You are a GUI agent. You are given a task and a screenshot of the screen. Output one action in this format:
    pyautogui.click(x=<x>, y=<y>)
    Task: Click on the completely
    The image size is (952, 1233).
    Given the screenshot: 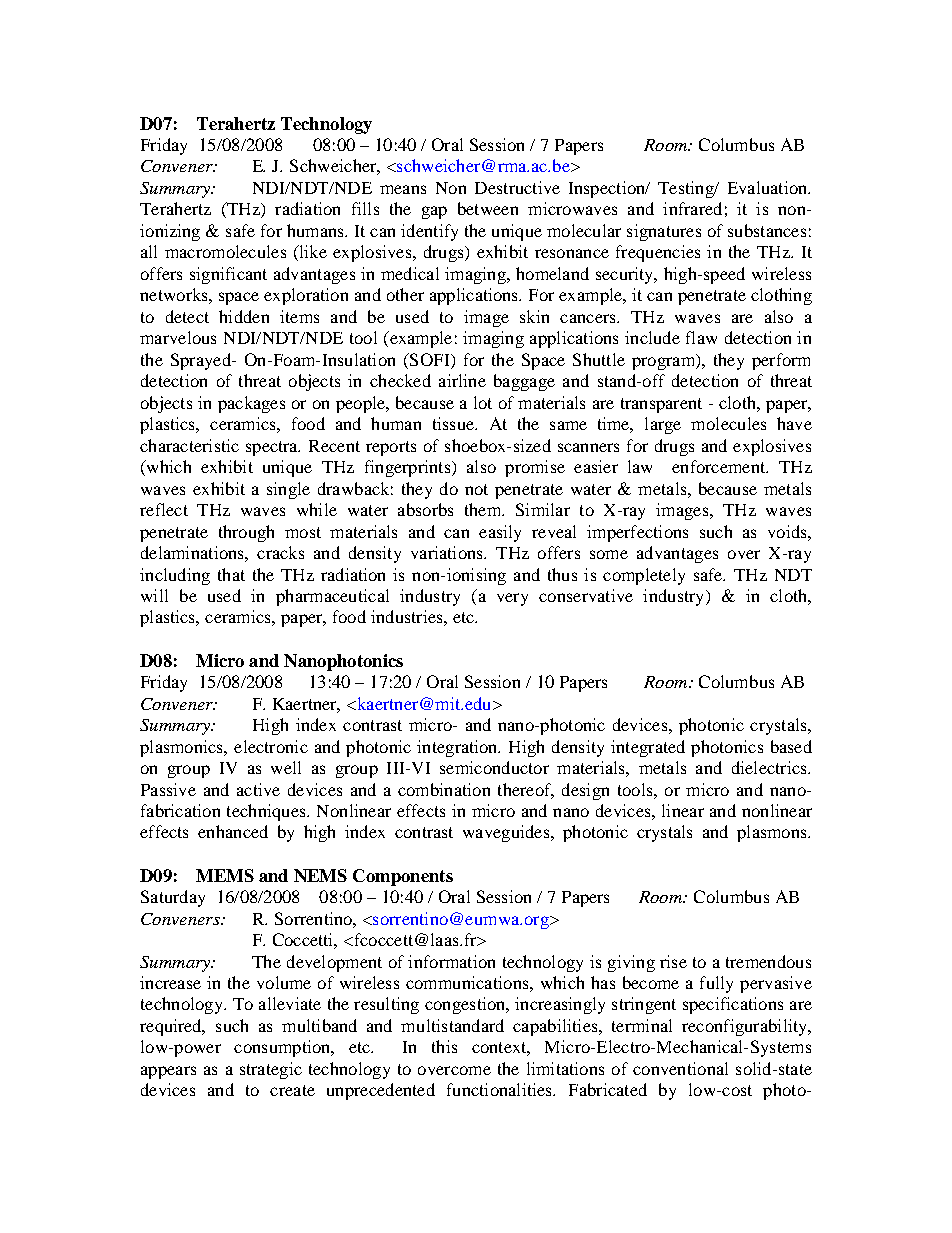 What is the action you would take?
    pyautogui.click(x=644, y=576)
